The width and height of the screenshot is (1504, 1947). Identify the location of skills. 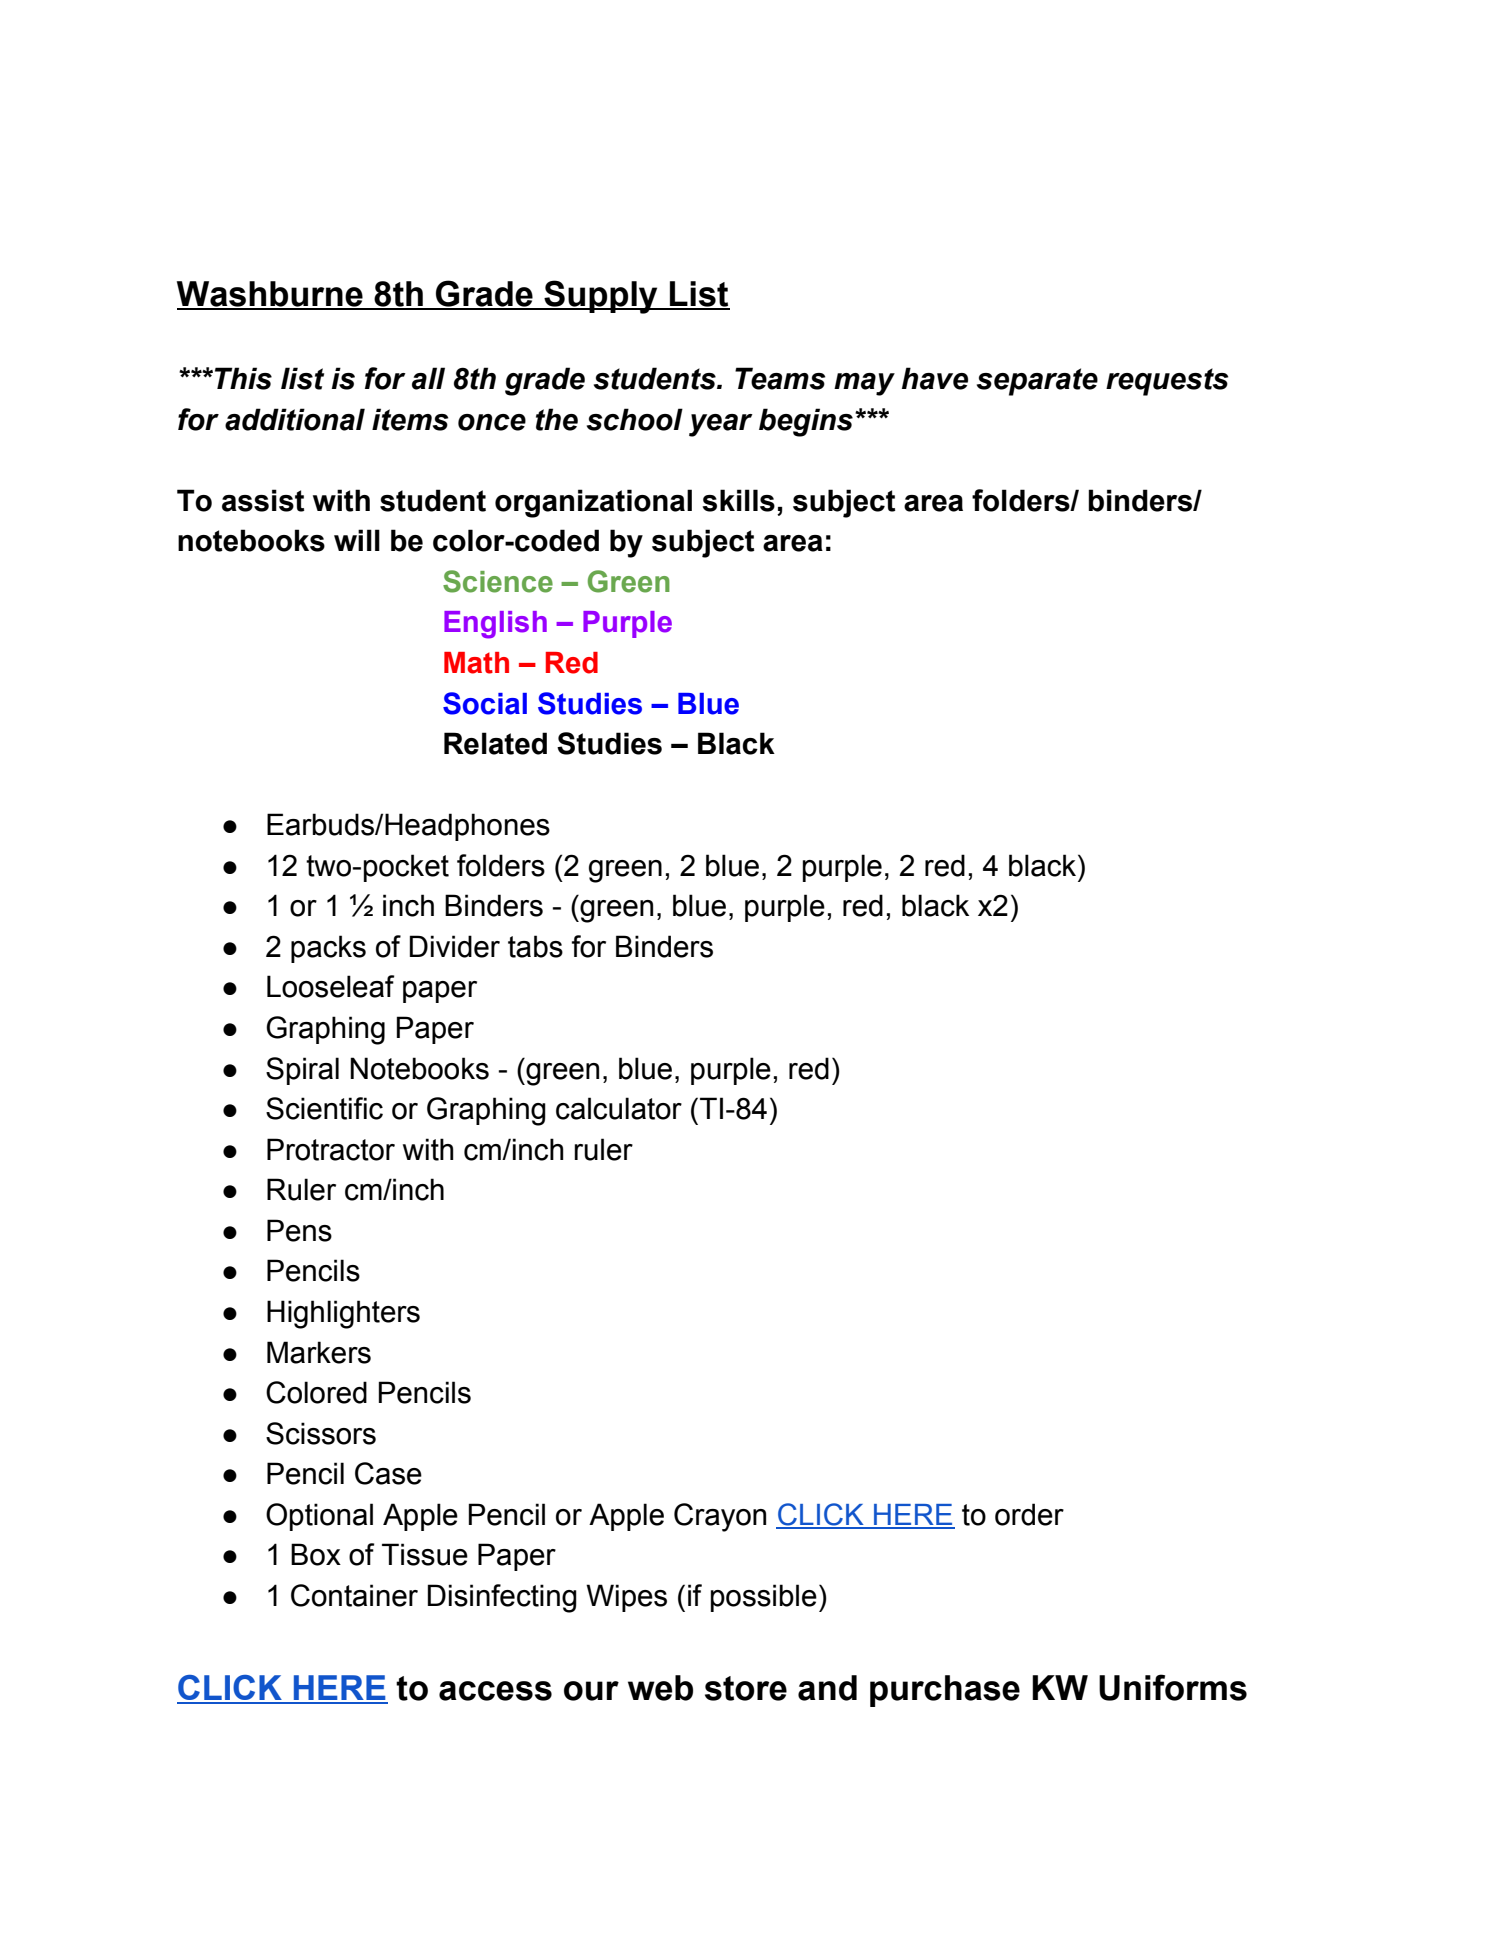
(738, 500).
